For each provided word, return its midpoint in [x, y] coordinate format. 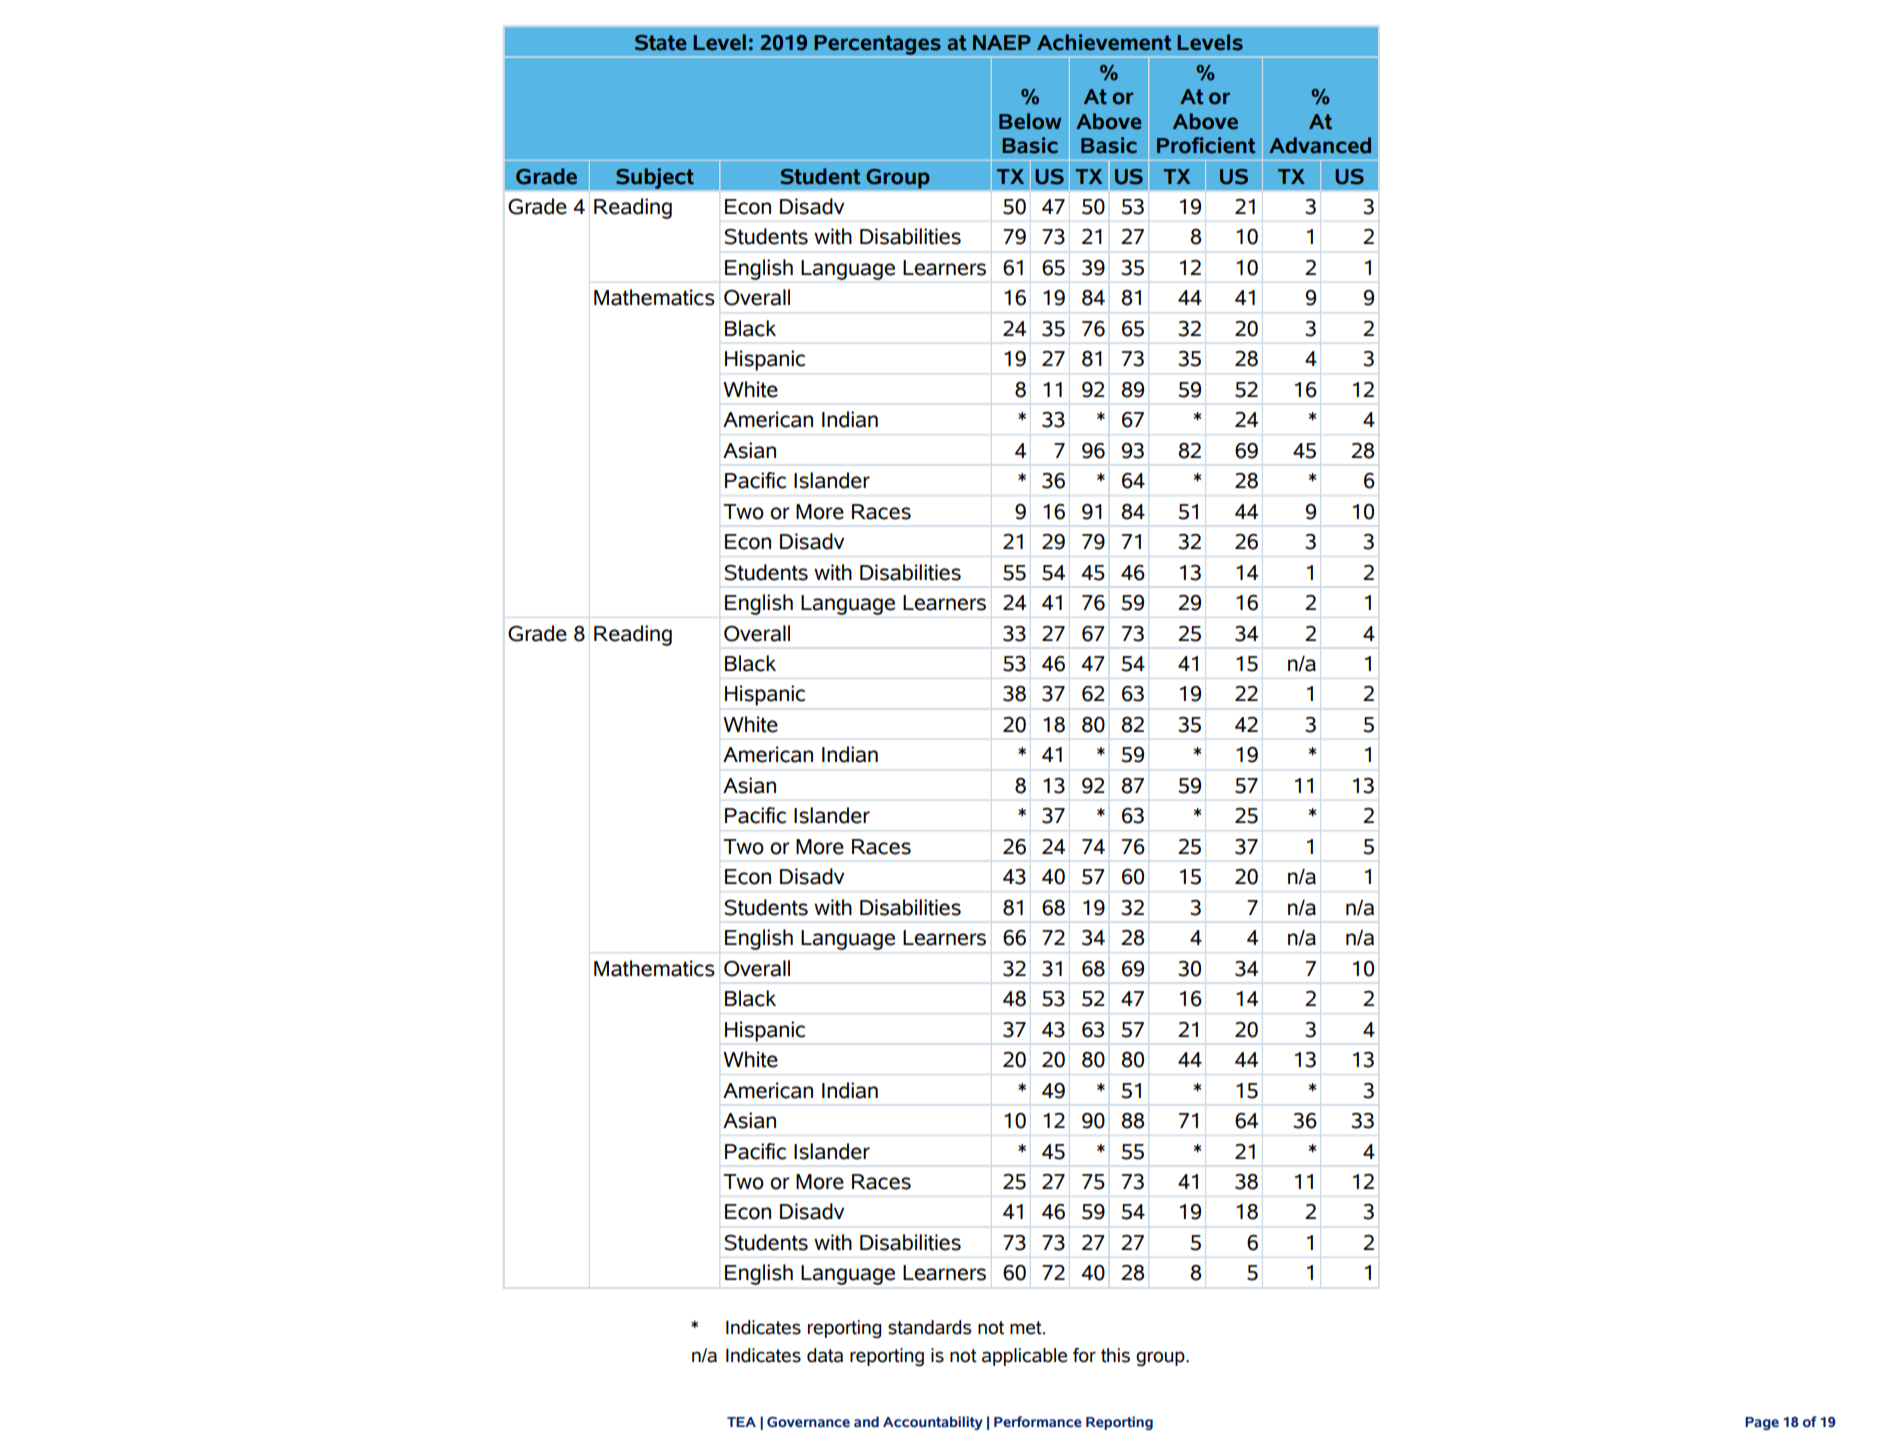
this [1115, 1355]
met [1027, 1328]
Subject [655, 178]
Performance [1038, 1421]
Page [1762, 1423]
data [825, 1355]
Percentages [878, 46]
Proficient [1206, 145]
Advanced [1320, 145]
